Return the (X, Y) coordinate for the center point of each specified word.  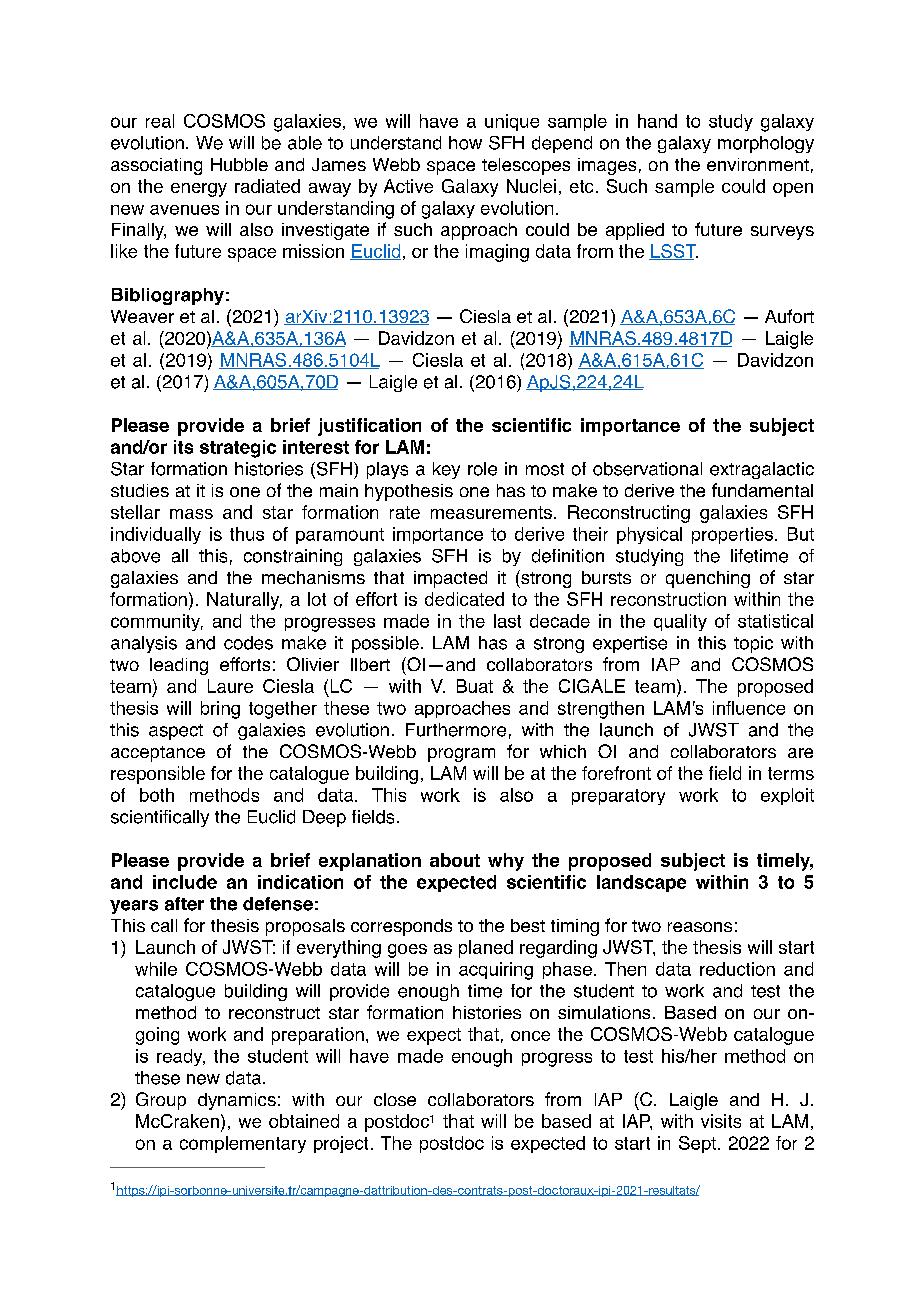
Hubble (239, 164)
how (465, 143)
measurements (491, 512)
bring (220, 710)
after (184, 904)
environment (758, 164)
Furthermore (456, 730)
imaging (497, 253)
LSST (673, 252)
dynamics (237, 1101)
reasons (700, 927)
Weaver (142, 316)
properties (732, 535)
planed (486, 949)
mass (191, 514)
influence (749, 708)
